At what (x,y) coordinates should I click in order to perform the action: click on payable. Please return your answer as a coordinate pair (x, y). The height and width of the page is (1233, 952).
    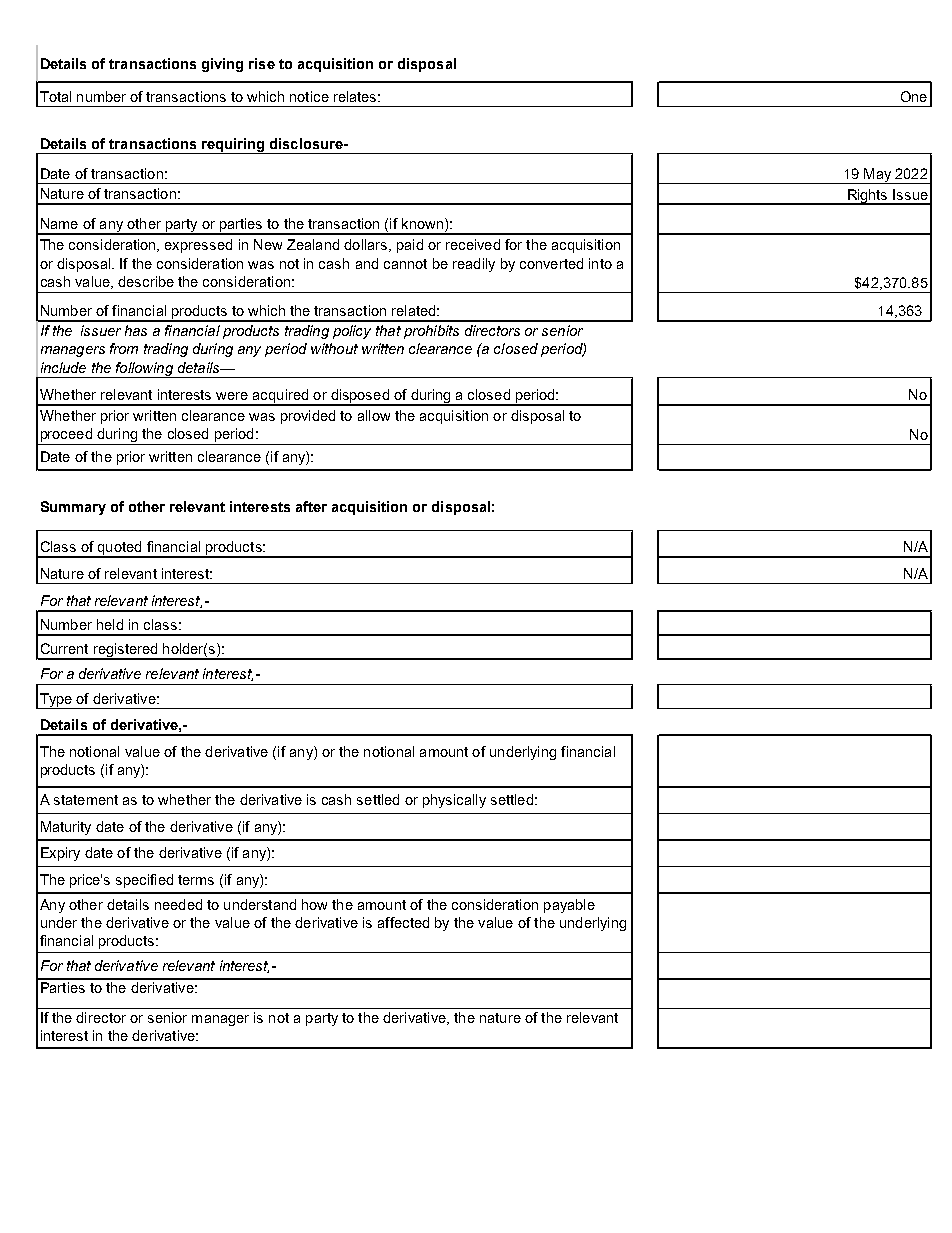
    Looking at the image, I should click on (569, 906).
